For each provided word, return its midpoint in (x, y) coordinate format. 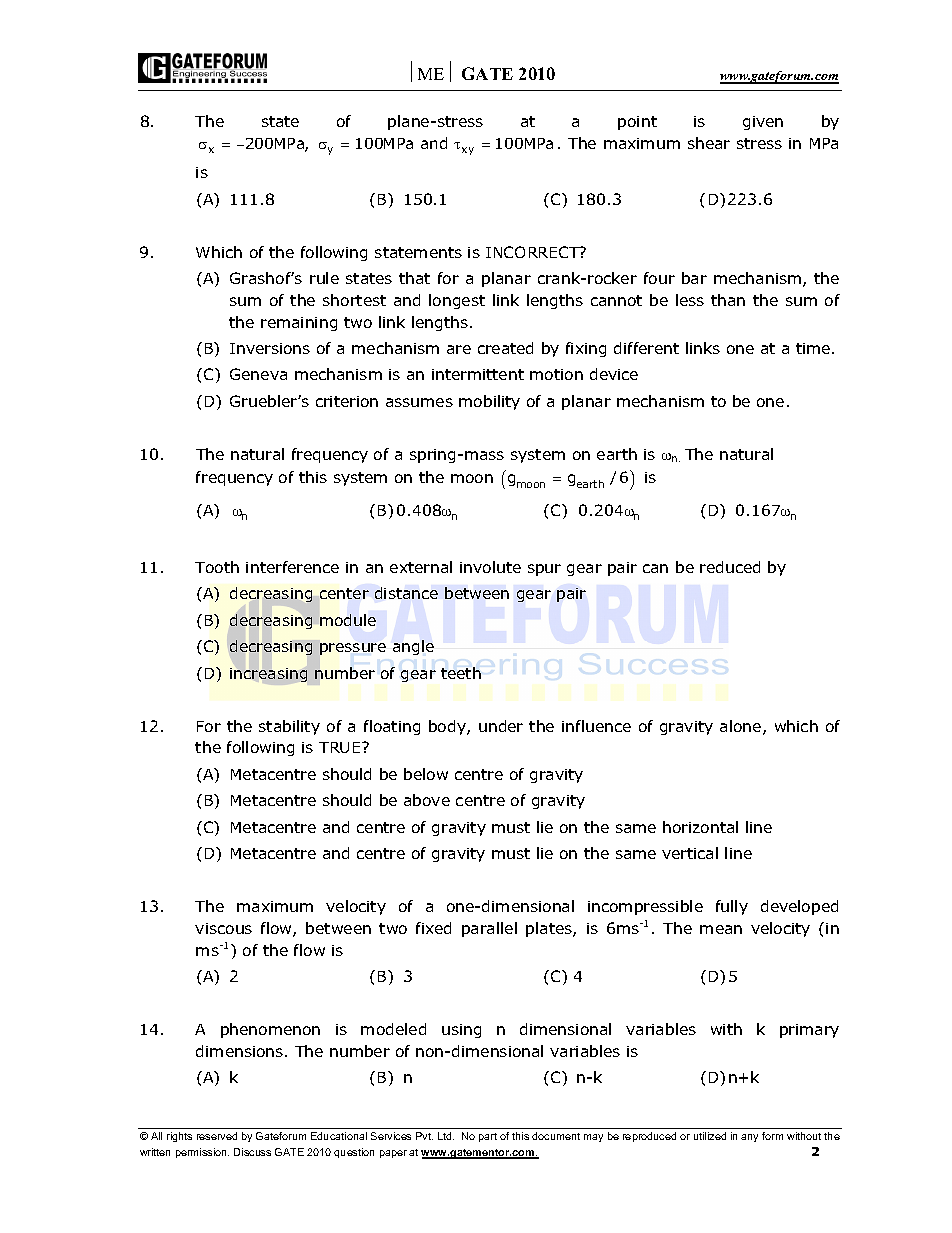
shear (709, 143)
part (488, 1137)
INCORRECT (533, 252)
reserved (217, 1136)
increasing (268, 675)
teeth (461, 673)
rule (324, 278)
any (749, 1138)
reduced (730, 567)
